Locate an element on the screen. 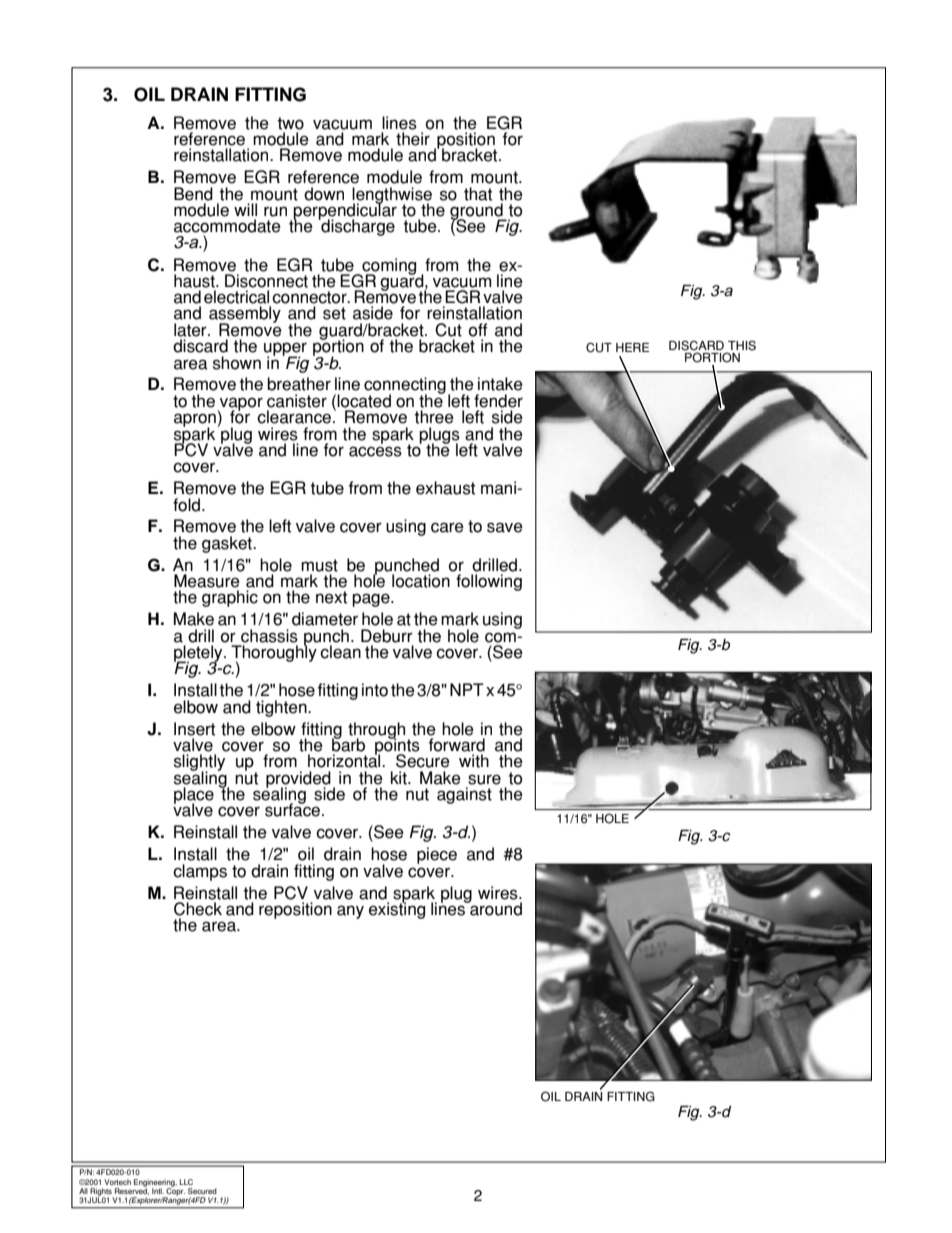 The height and width of the screenshot is (1233, 952). three is located at coordinates (434, 417).
